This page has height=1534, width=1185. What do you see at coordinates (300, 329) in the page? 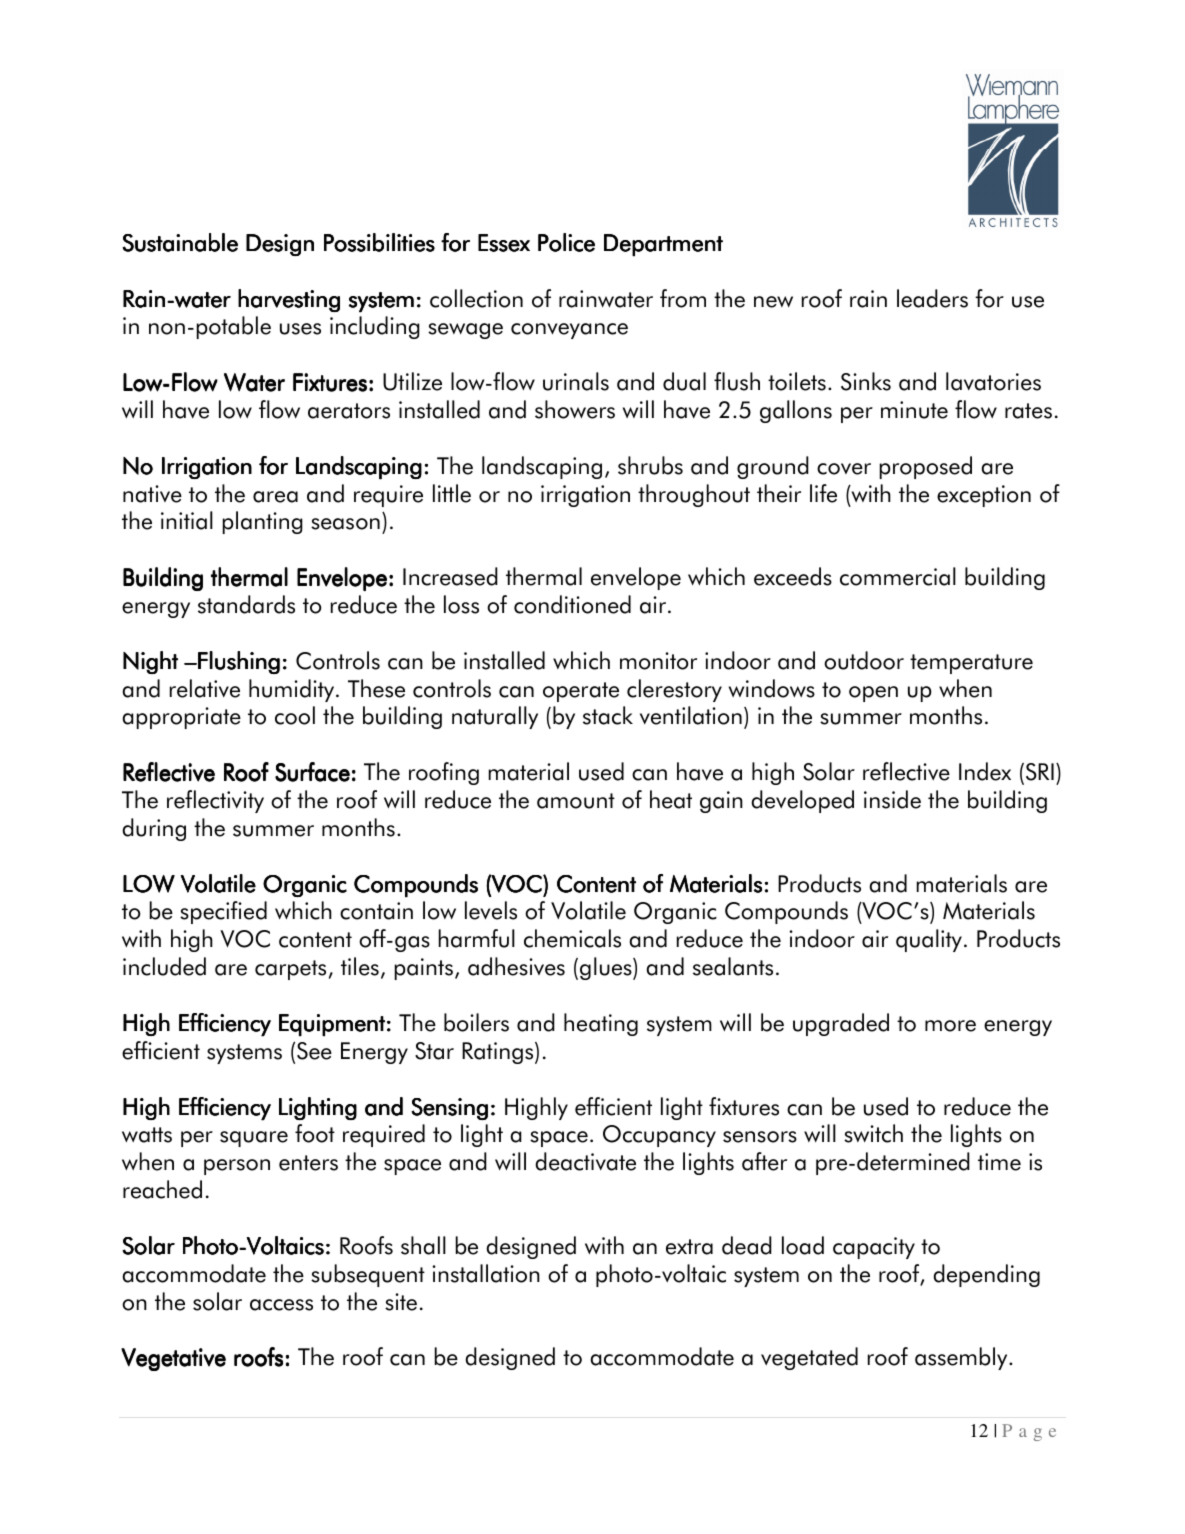
I see `uses` at bounding box center [300, 329].
